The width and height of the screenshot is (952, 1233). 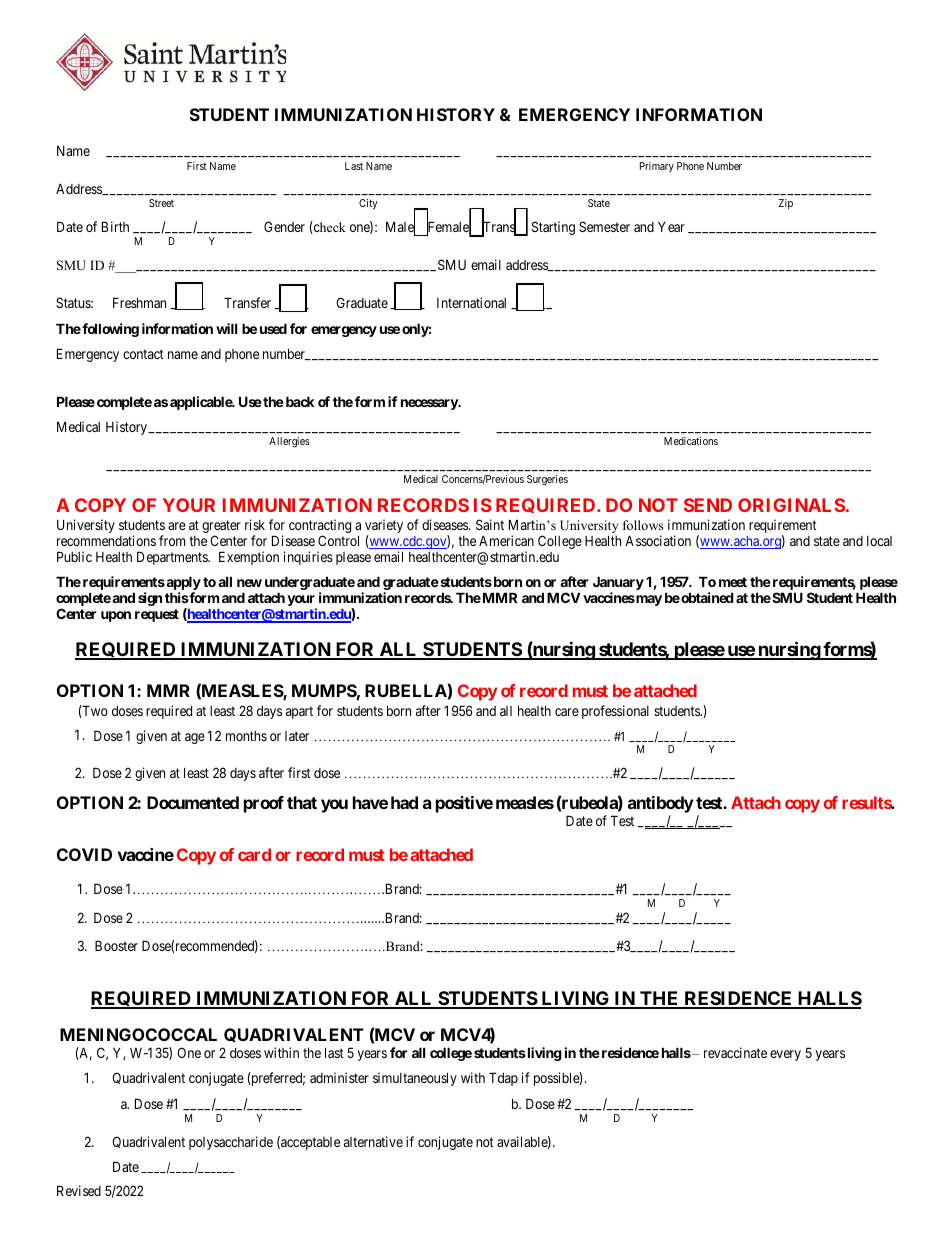 What do you see at coordinates (786, 204) in the screenshot?
I see `Zip` at bounding box center [786, 204].
